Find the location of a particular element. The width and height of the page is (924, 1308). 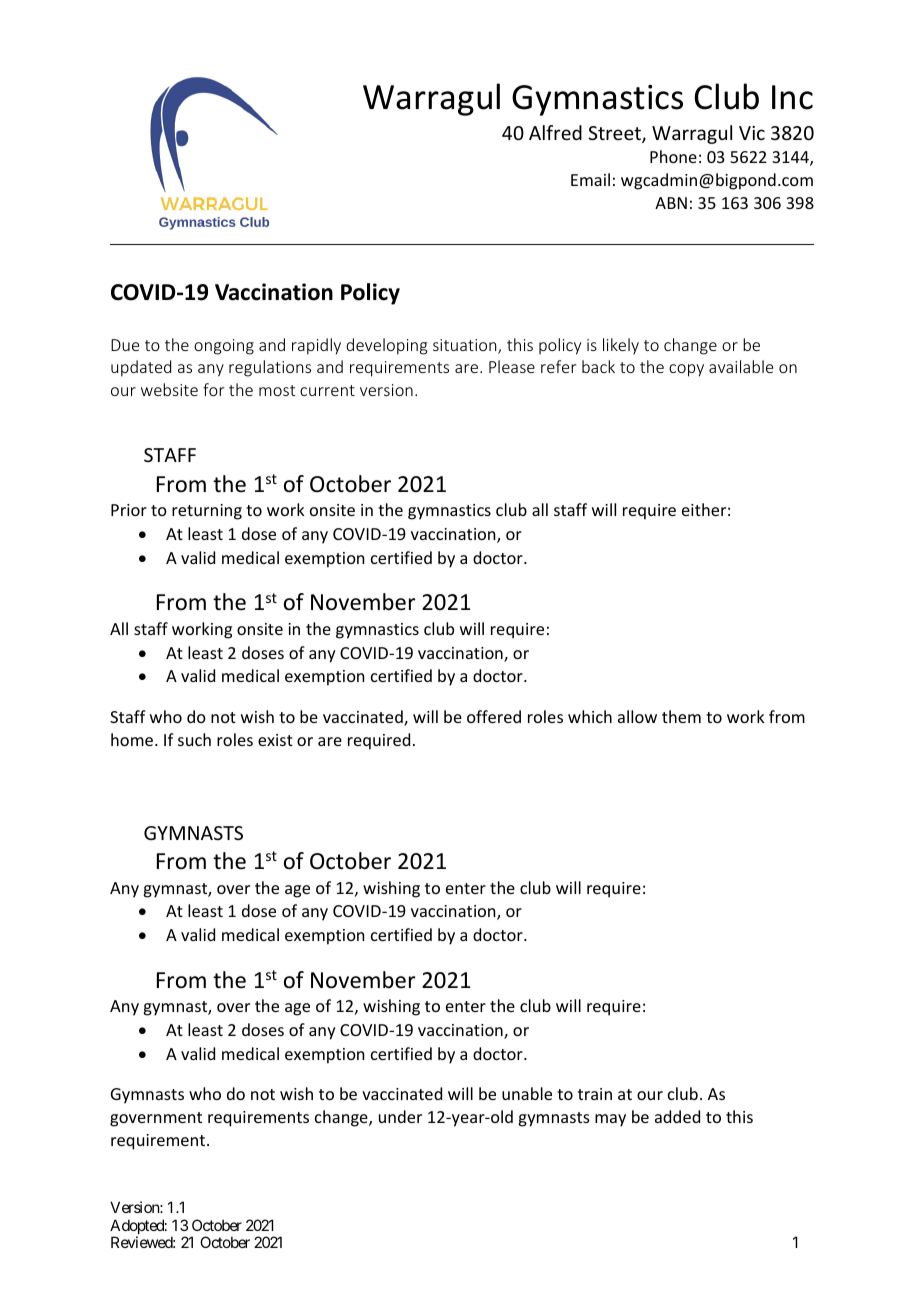

Please is located at coordinates (512, 366).
